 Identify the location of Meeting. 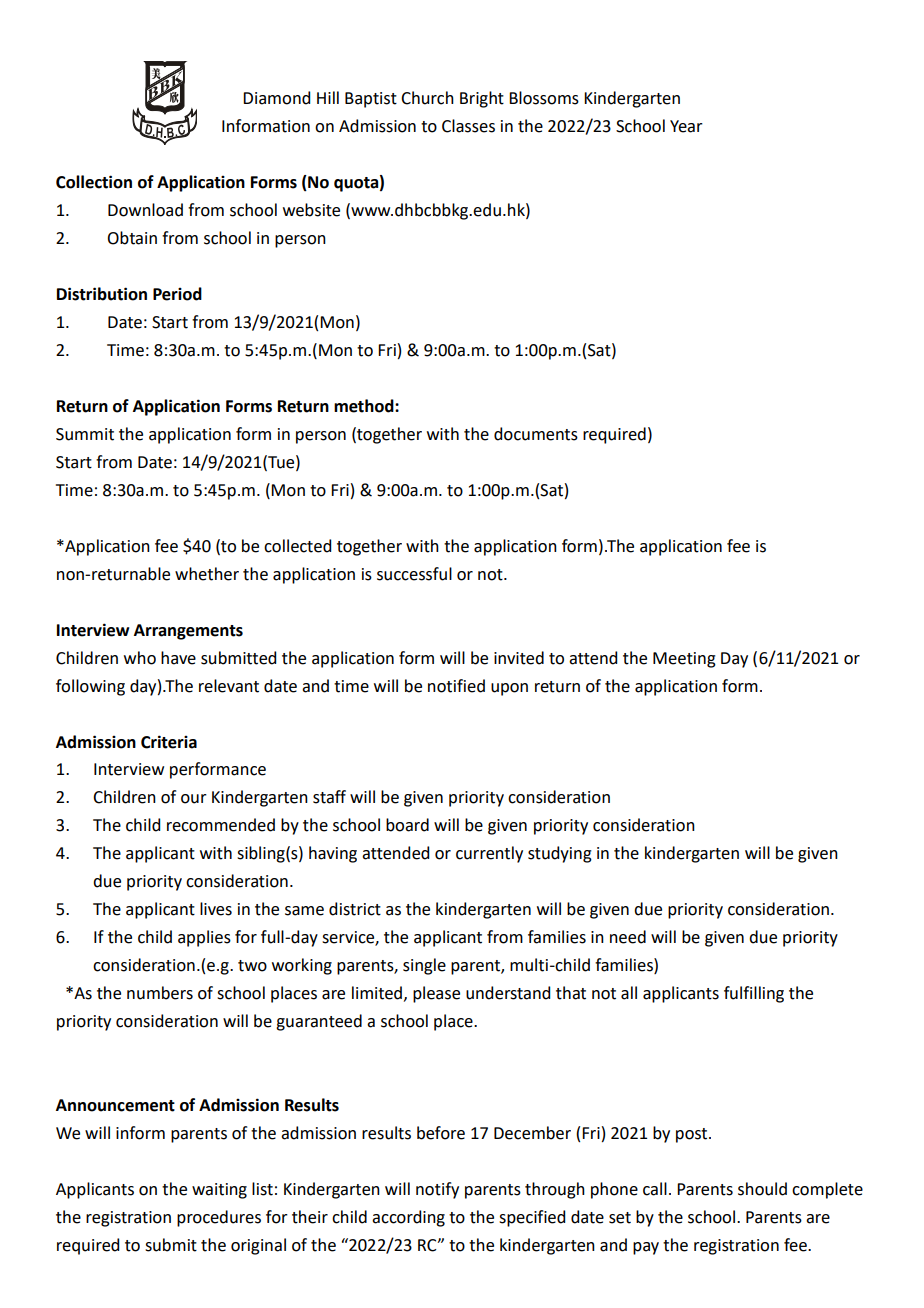
(684, 660).
